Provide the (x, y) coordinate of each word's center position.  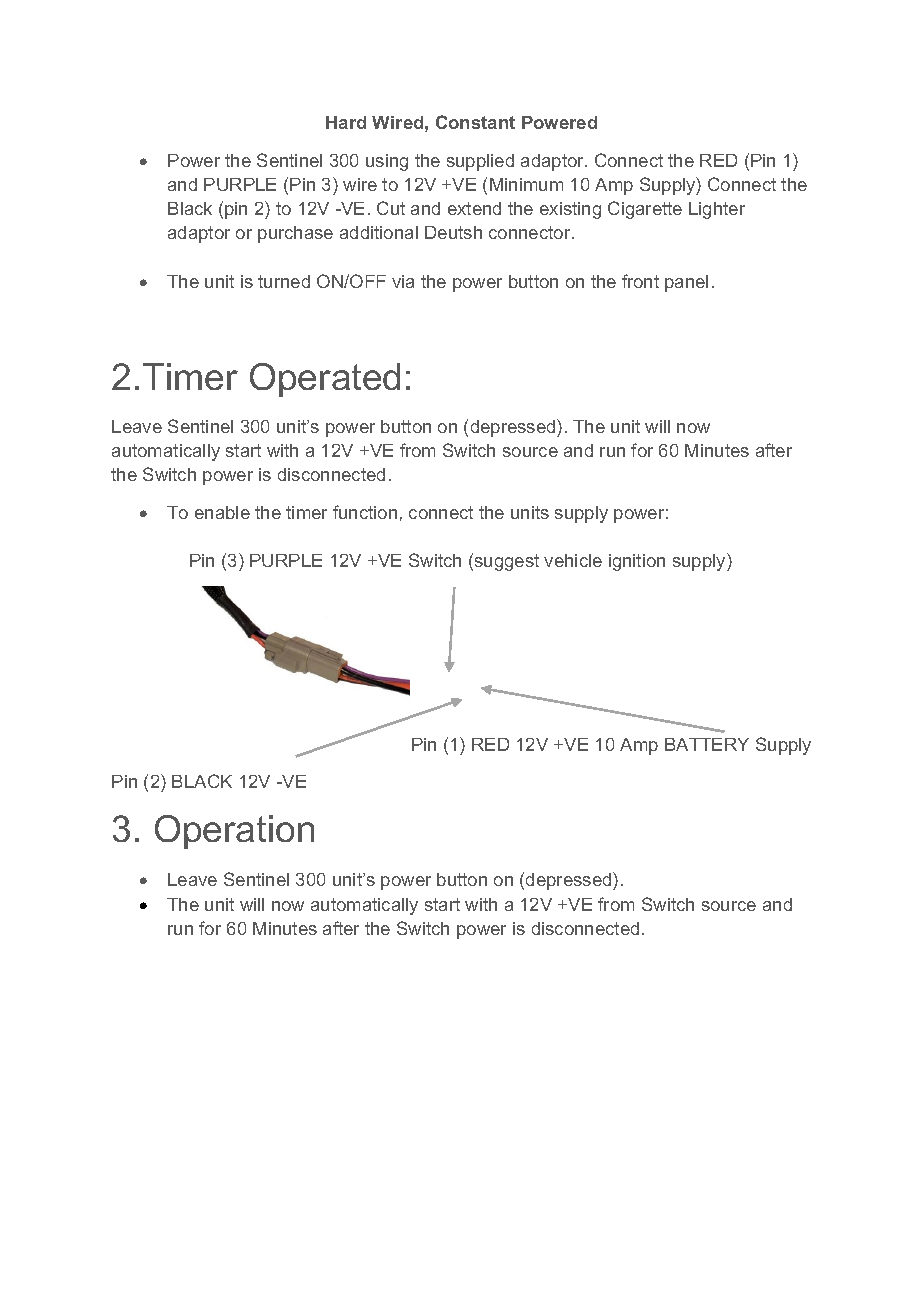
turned (284, 281)
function (365, 512)
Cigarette (645, 210)
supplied (480, 162)
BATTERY (707, 744)
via (403, 281)
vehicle (573, 560)
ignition (637, 562)
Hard (346, 122)
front (640, 281)
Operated (325, 380)
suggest (507, 562)
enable (222, 512)
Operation (234, 832)
